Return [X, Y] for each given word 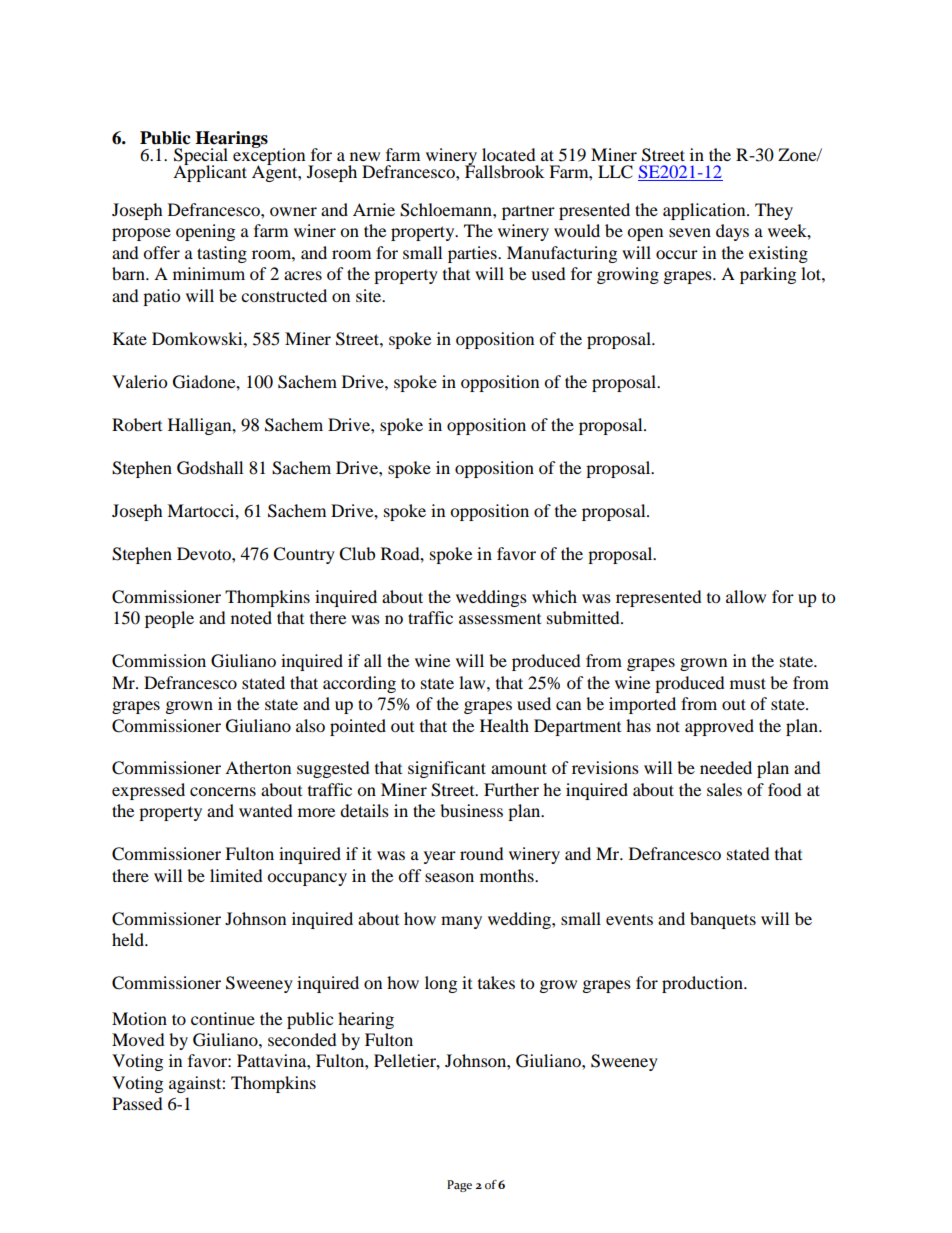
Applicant [210, 172]
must [748, 683]
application [705, 211]
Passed [137, 1103]
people [169, 619]
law [473, 682]
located [509, 154]
